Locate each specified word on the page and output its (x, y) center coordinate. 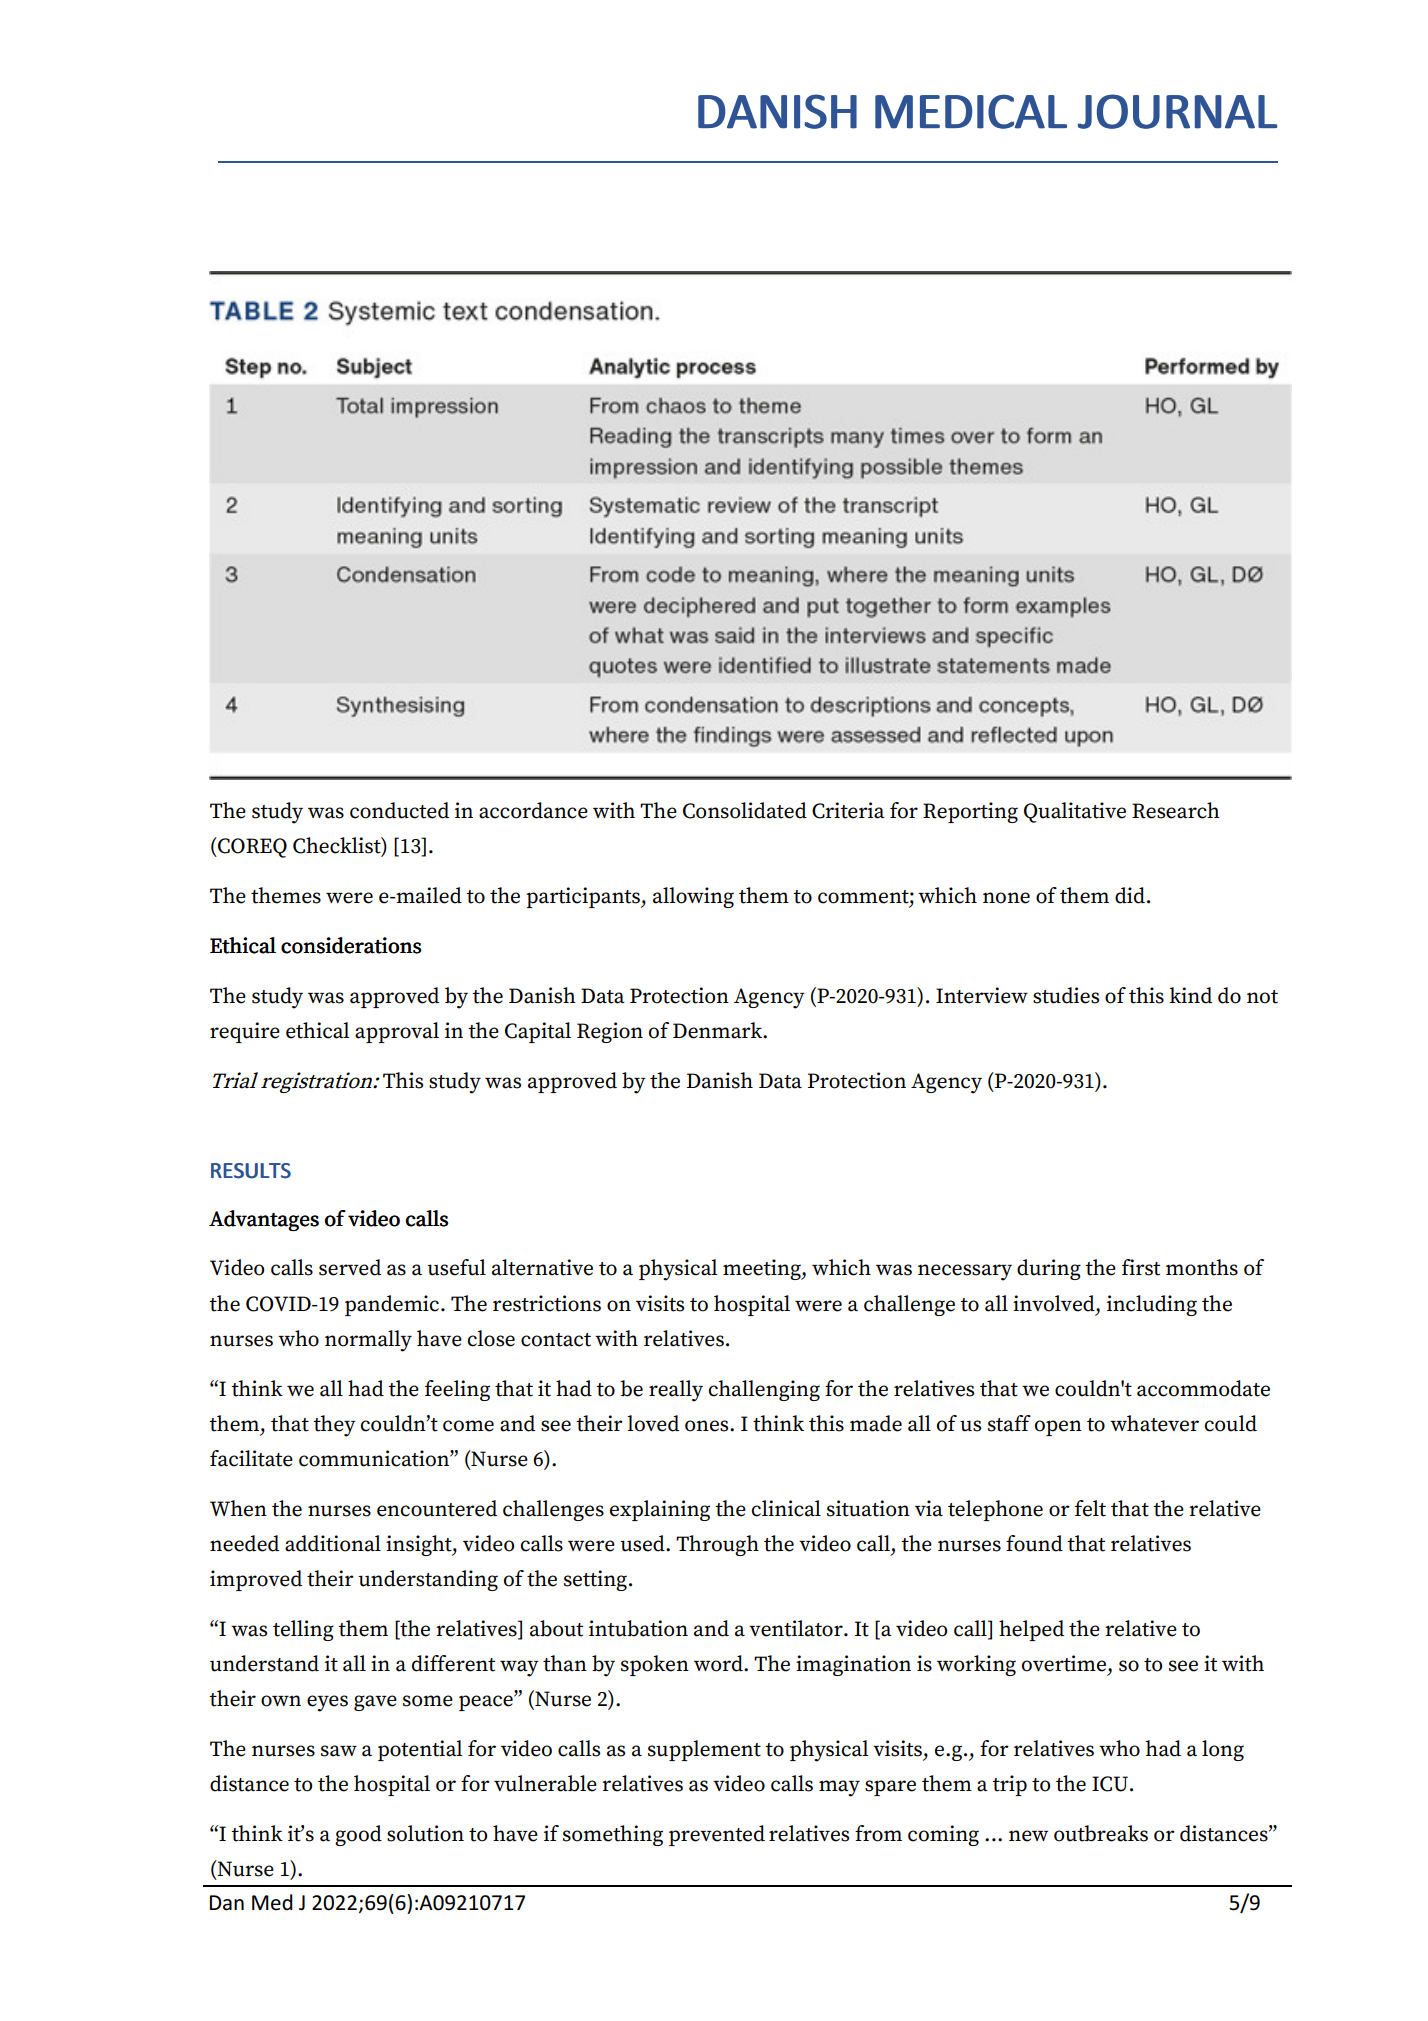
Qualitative (1075, 812)
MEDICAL (971, 111)
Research (1176, 810)
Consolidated (745, 810)
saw (339, 1751)
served (350, 1267)
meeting (763, 1269)
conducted (399, 810)
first (1141, 1267)
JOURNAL (1177, 111)
